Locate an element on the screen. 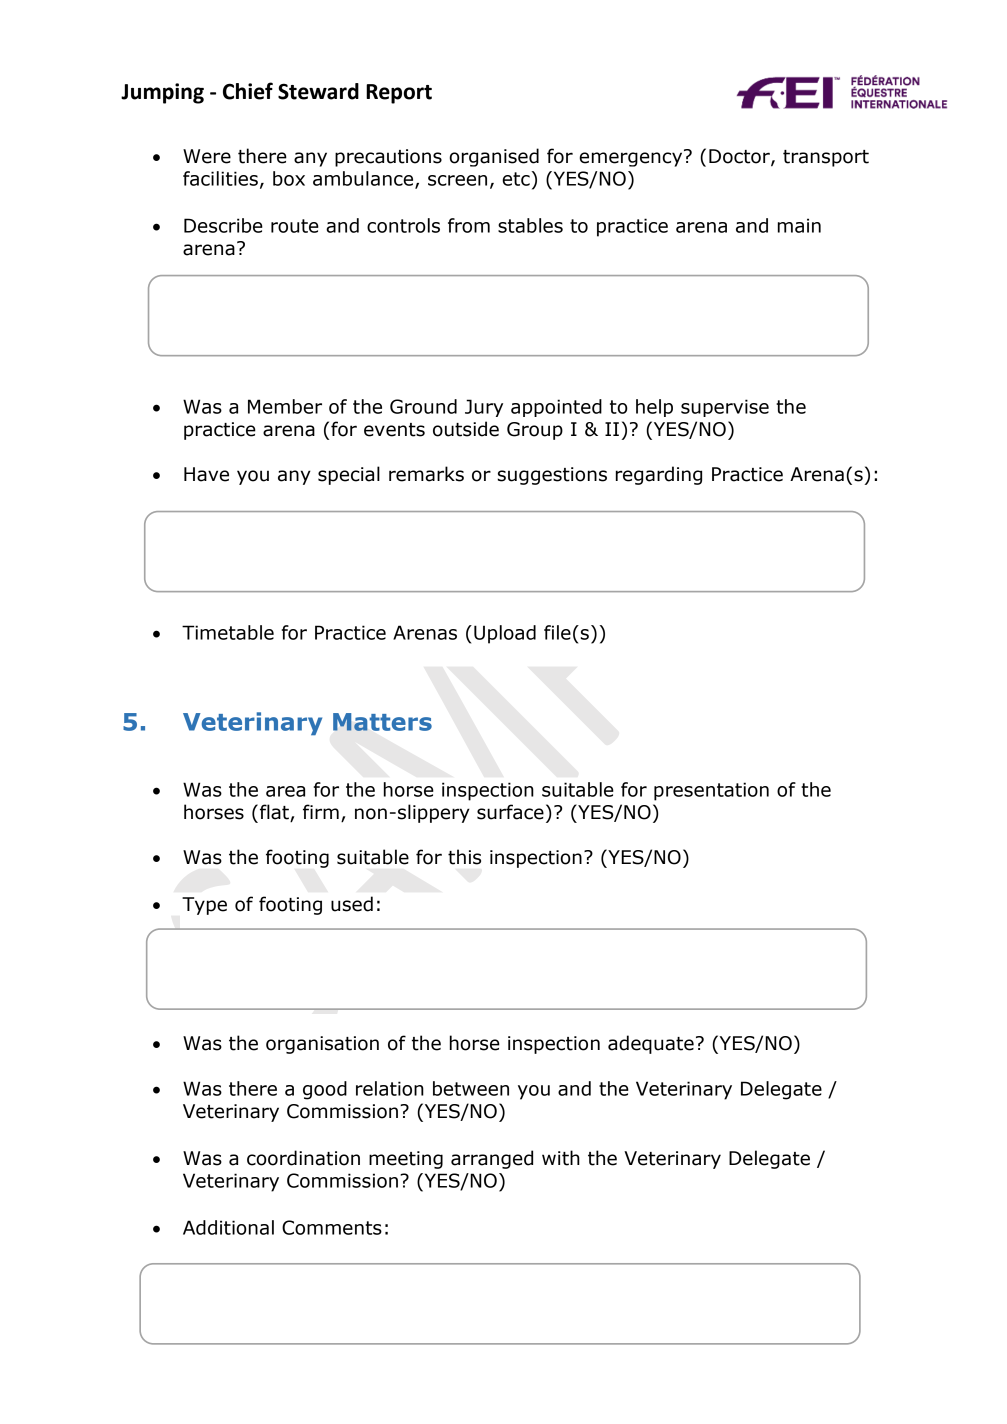 The width and height of the screenshot is (1007, 1424). Timetable is located at coordinates (228, 632).
